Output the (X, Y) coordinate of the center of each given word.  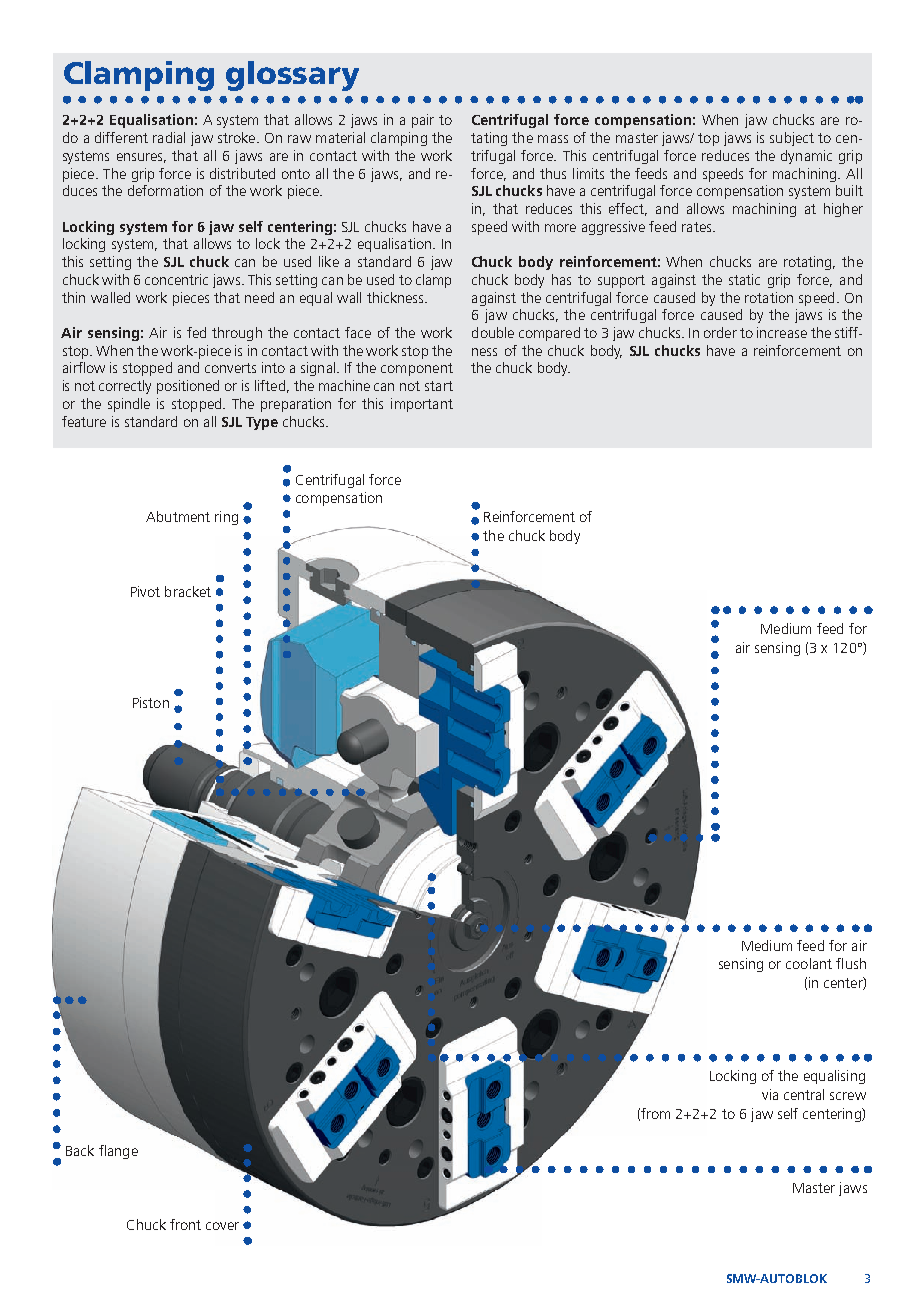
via (770, 1094)
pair (423, 121)
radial (169, 137)
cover (222, 1226)
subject (792, 139)
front (185, 1224)
